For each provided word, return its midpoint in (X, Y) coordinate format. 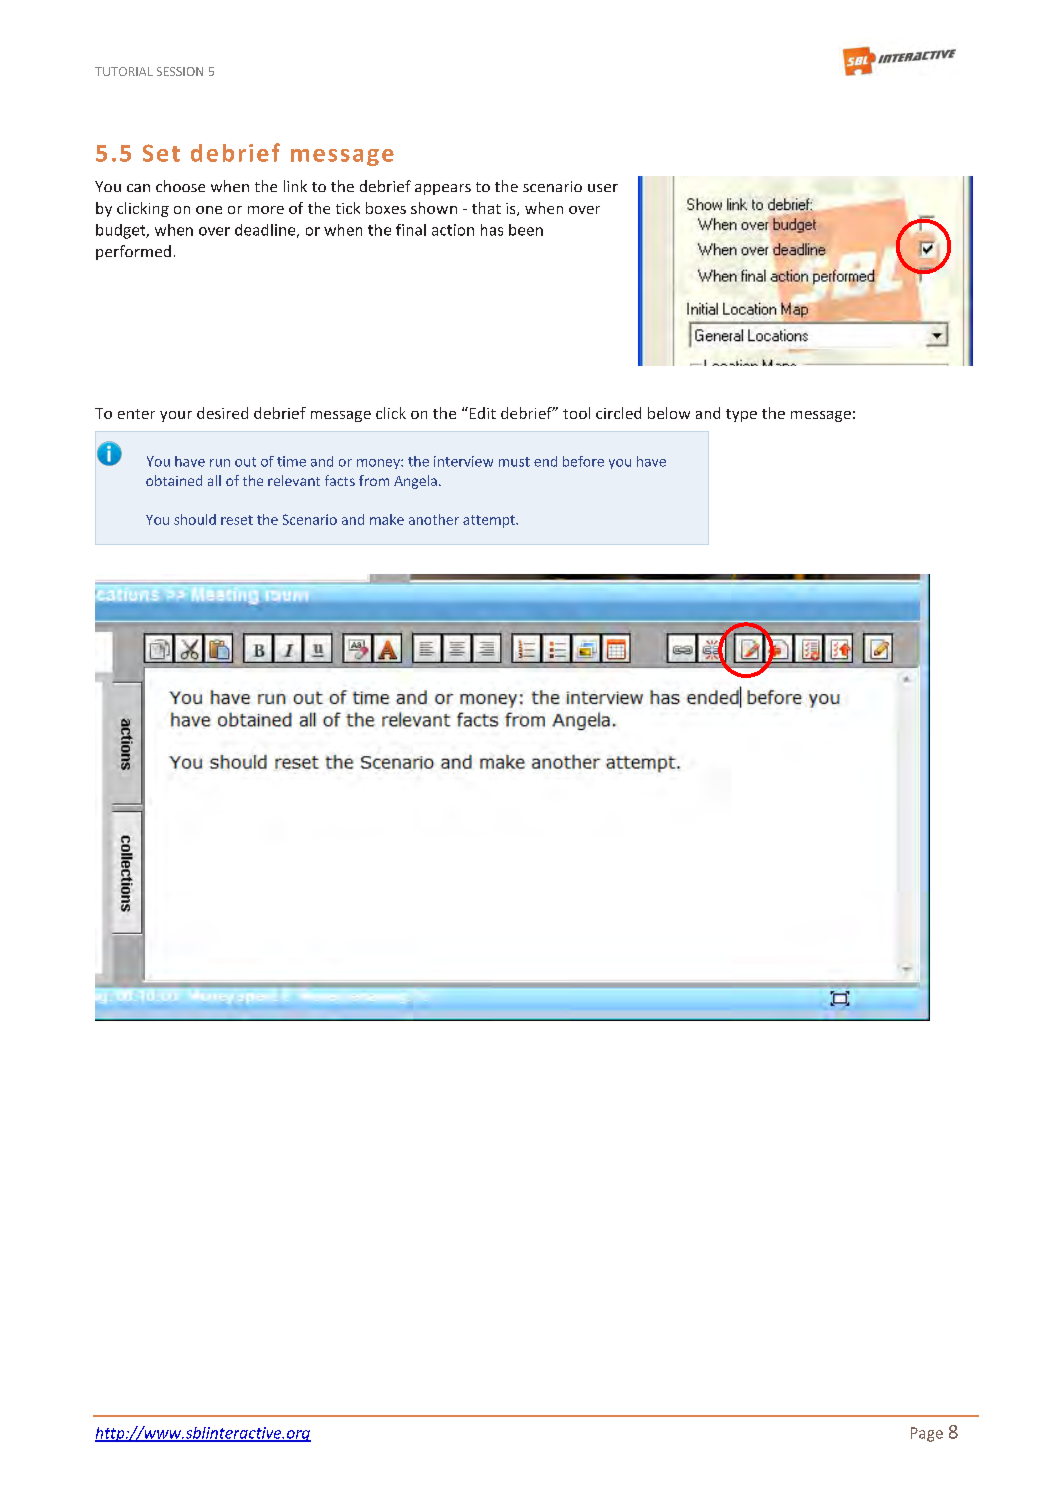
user (603, 188)
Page (927, 1434)
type (741, 415)
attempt (490, 521)
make (387, 519)
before (583, 461)
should (195, 519)
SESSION (180, 71)
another (434, 519)
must (514, 462)
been (526, 230)
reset (237, 520)
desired (222, 413)
